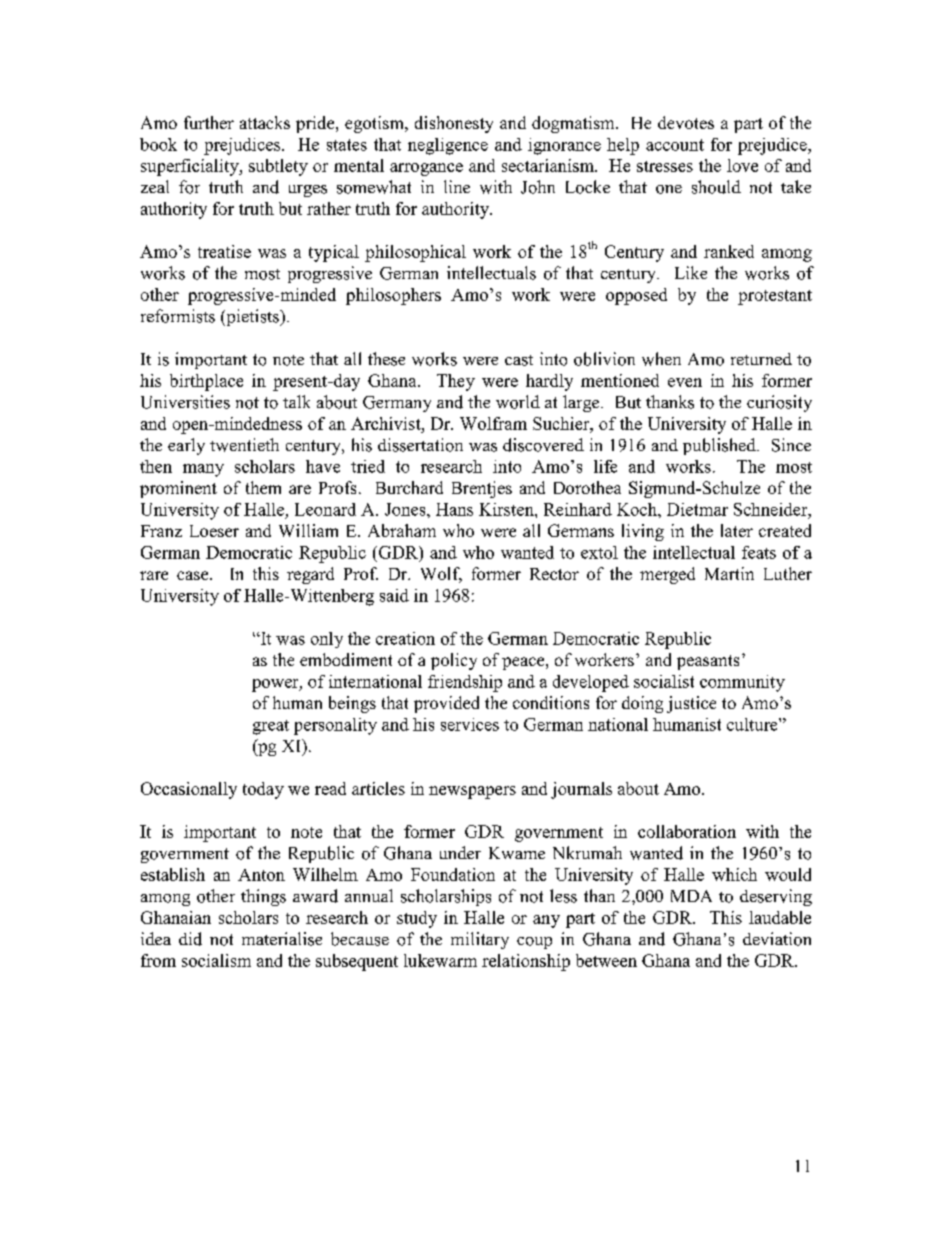 This page has height=1233, width=952. What do you see at coordinates (742, 165) in the page?
I see `love` at bounding box center [742, 165].
